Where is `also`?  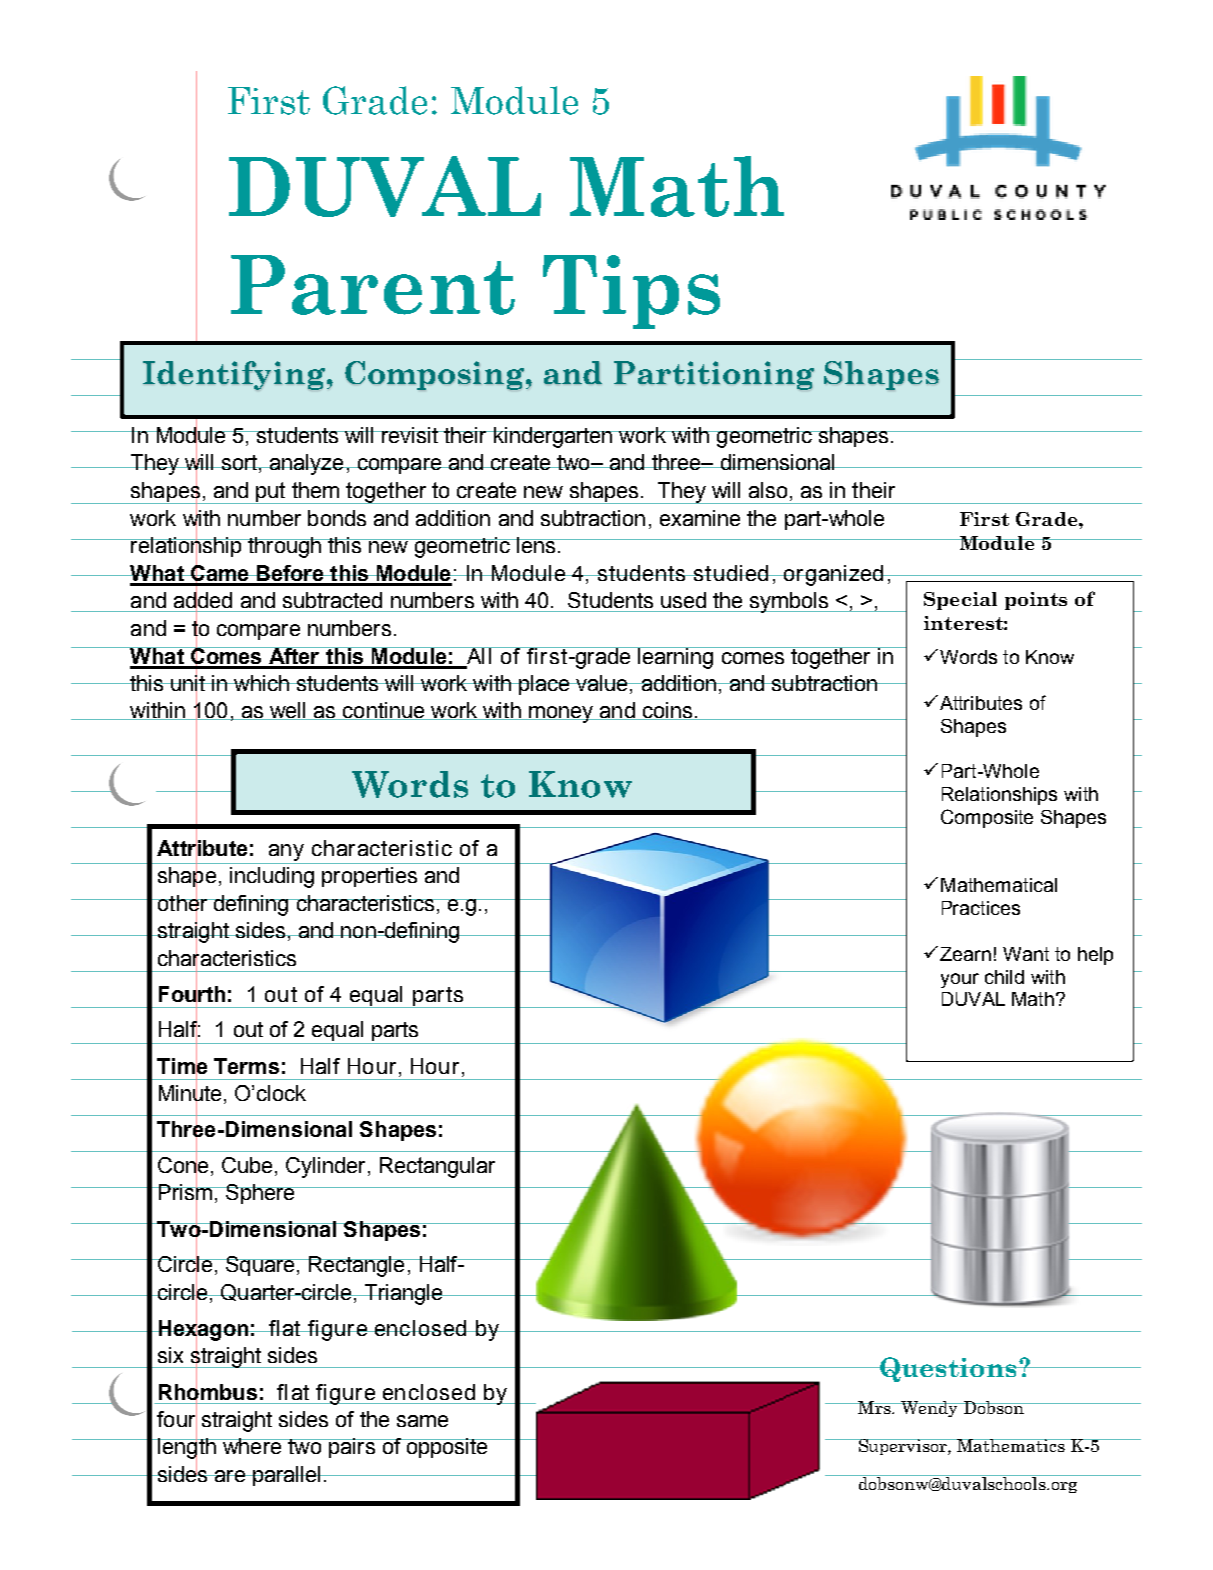
also is located at coordinates (768, 490).
